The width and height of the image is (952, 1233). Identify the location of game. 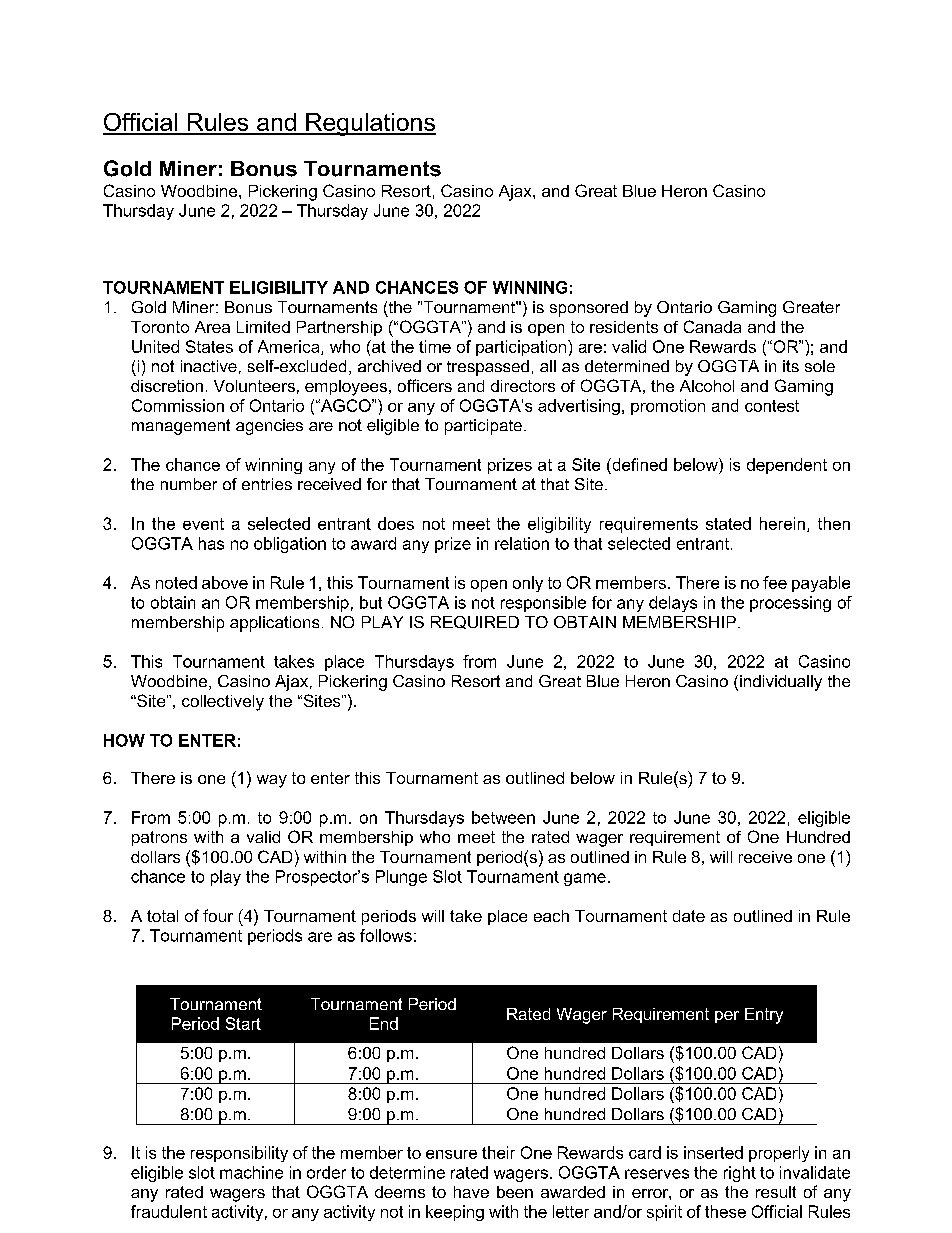
(585, 879).
